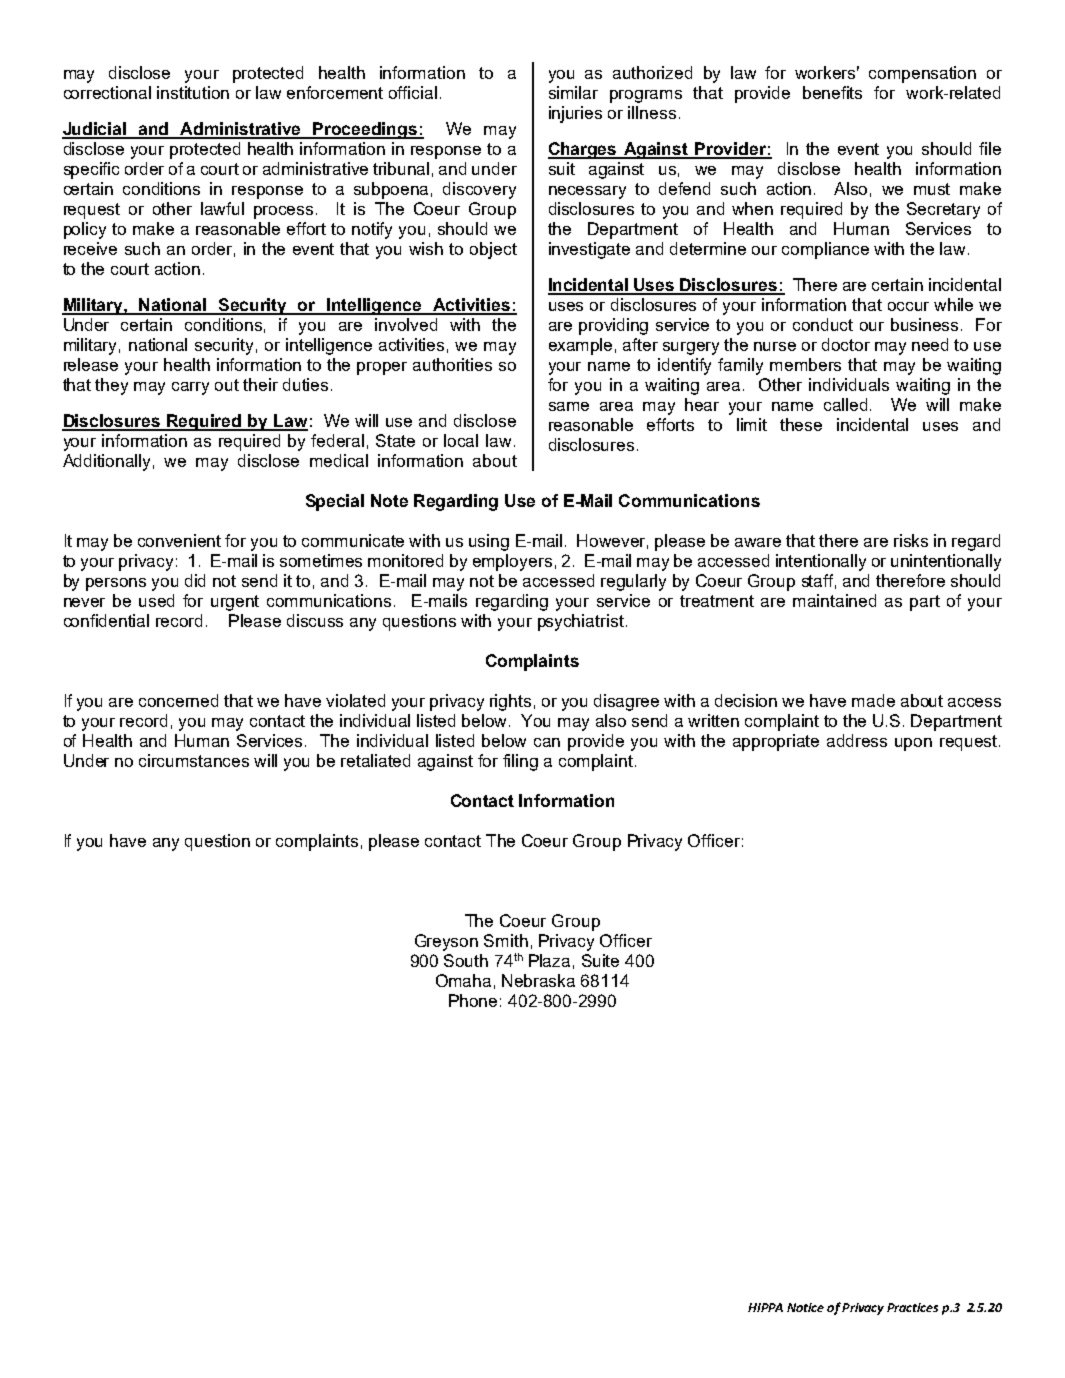 The height and width of the page is (1378, 1065). I want to click on circumstances, so click(194, 760).
